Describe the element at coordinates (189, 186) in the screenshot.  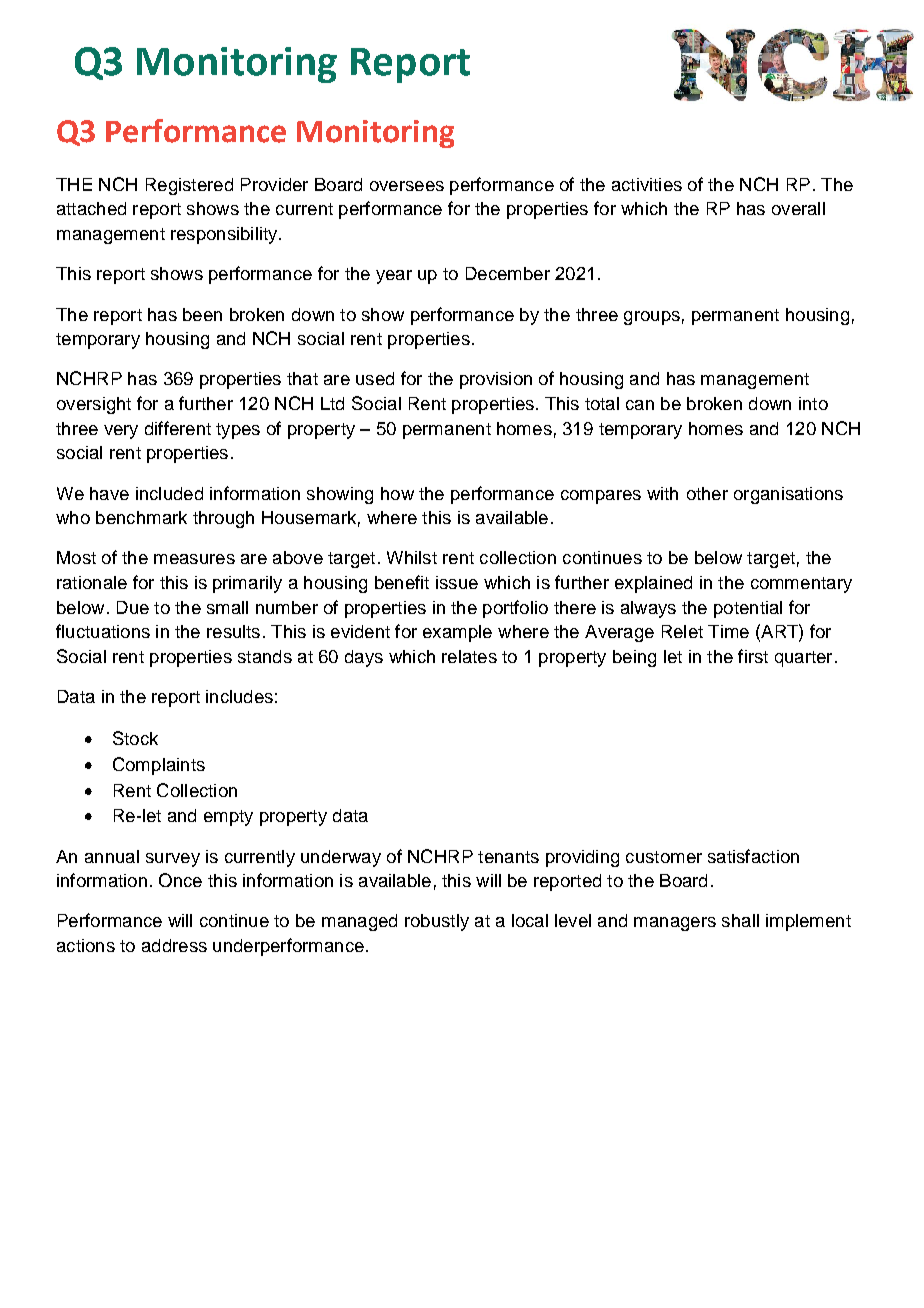
I see `Registered` at that location.
